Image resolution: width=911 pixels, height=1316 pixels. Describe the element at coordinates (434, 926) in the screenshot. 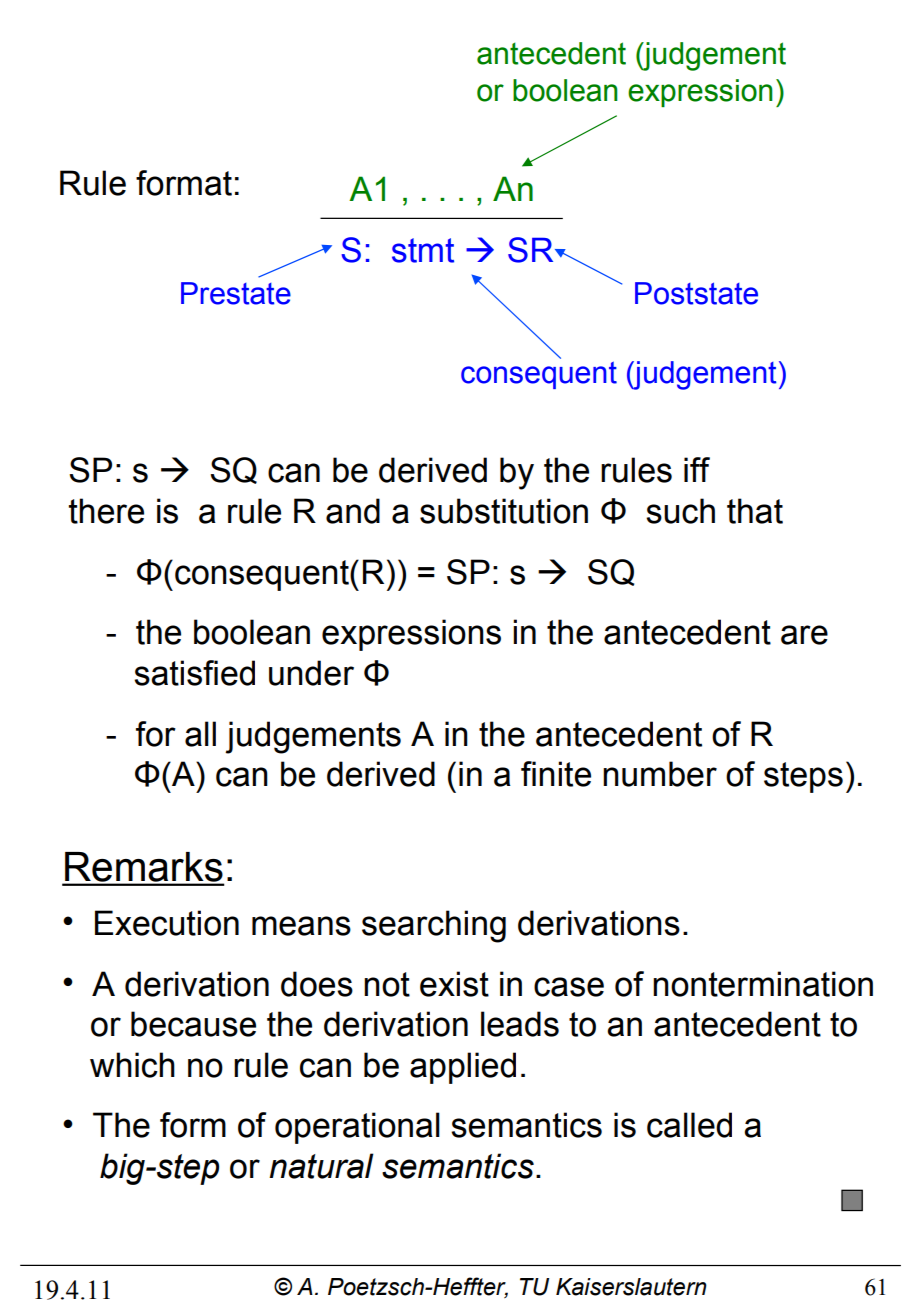

I see `searching` at that location.
